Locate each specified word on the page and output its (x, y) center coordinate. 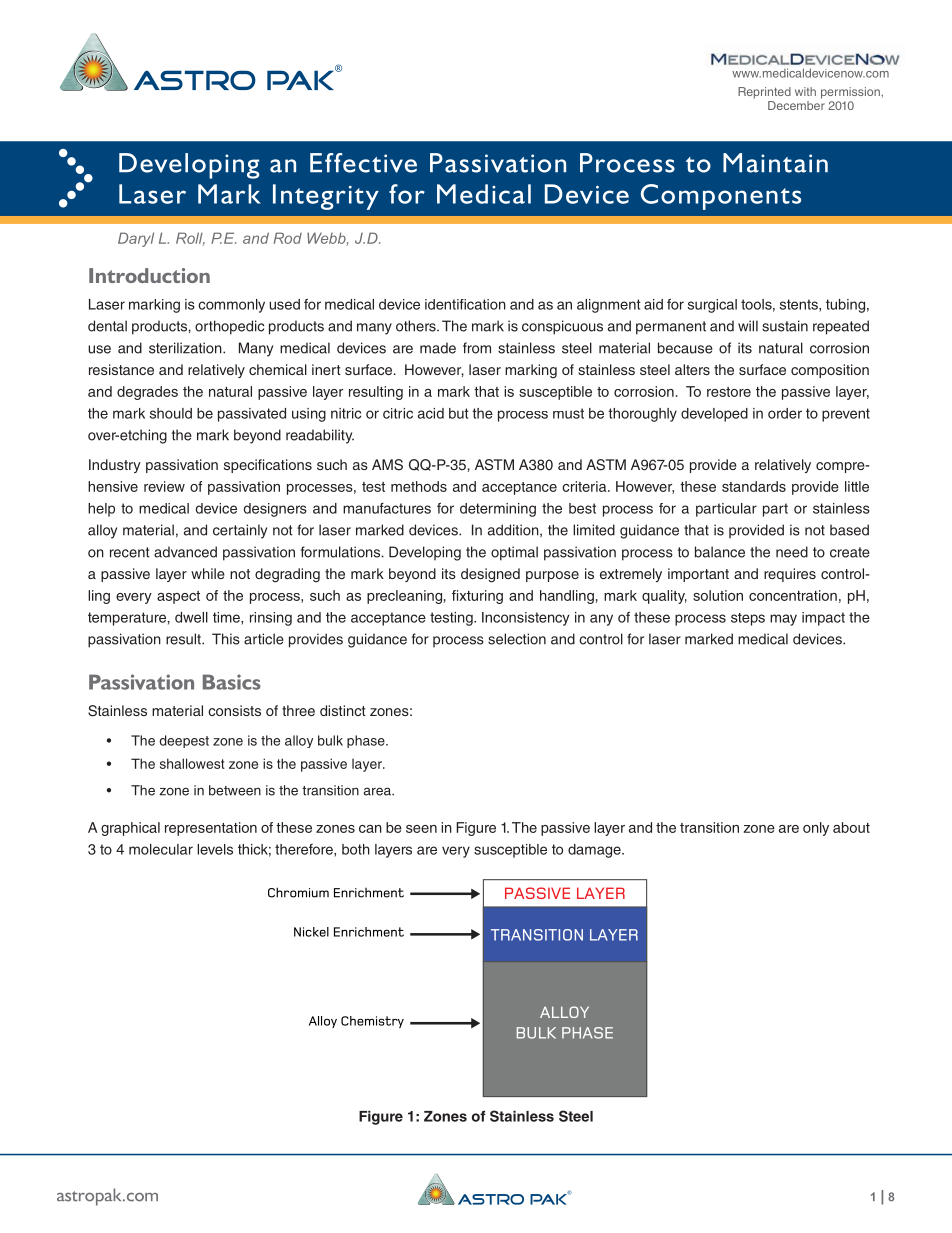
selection (517, 639)
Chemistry (372, 1022)
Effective (363, 163)
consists (234, 710)
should (171, 413)
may (783, 620)
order (785, 413)
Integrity (326, 197)
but (459, 413)
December (796, 105)
